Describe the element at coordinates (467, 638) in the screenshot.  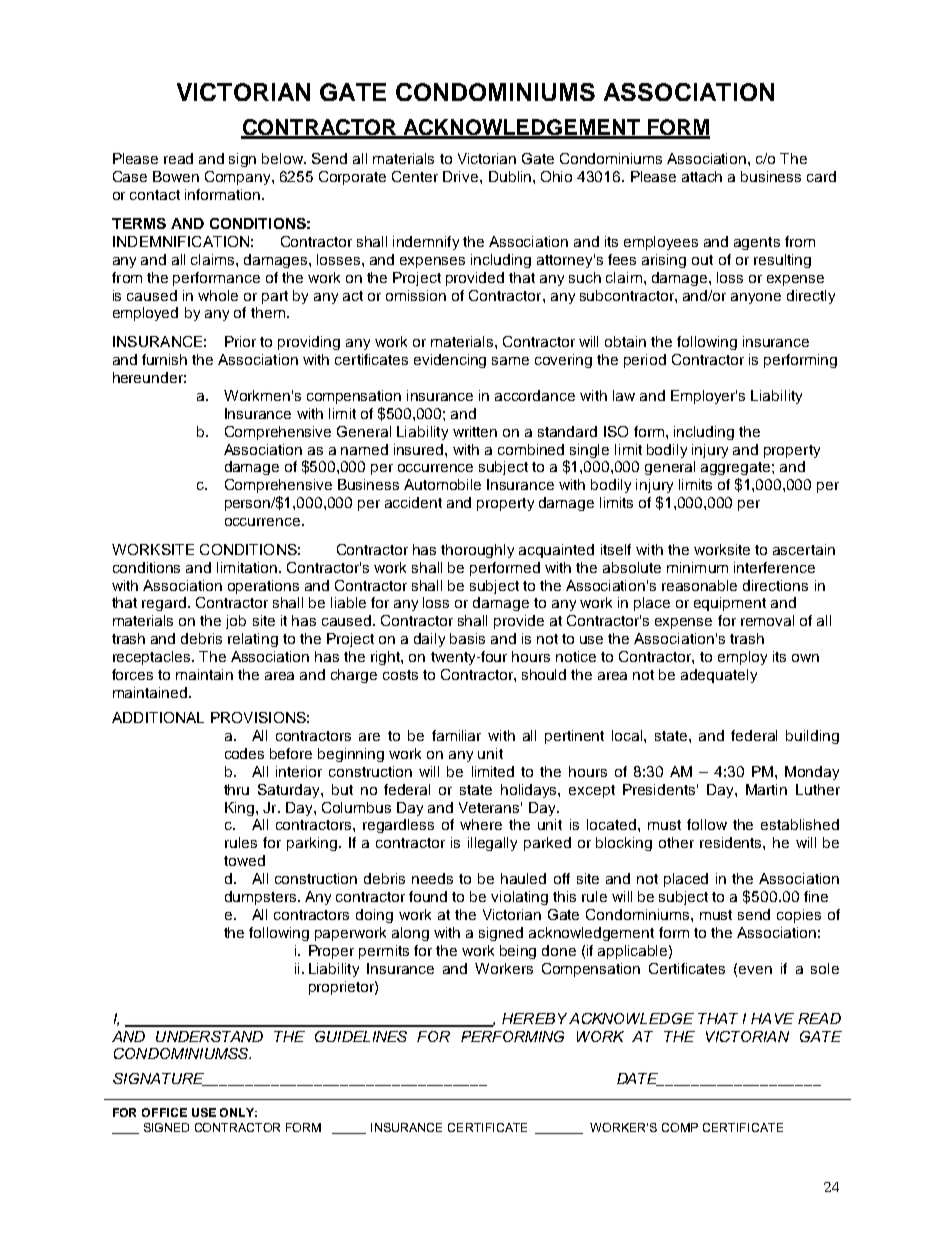
I see `basis` at that location.
